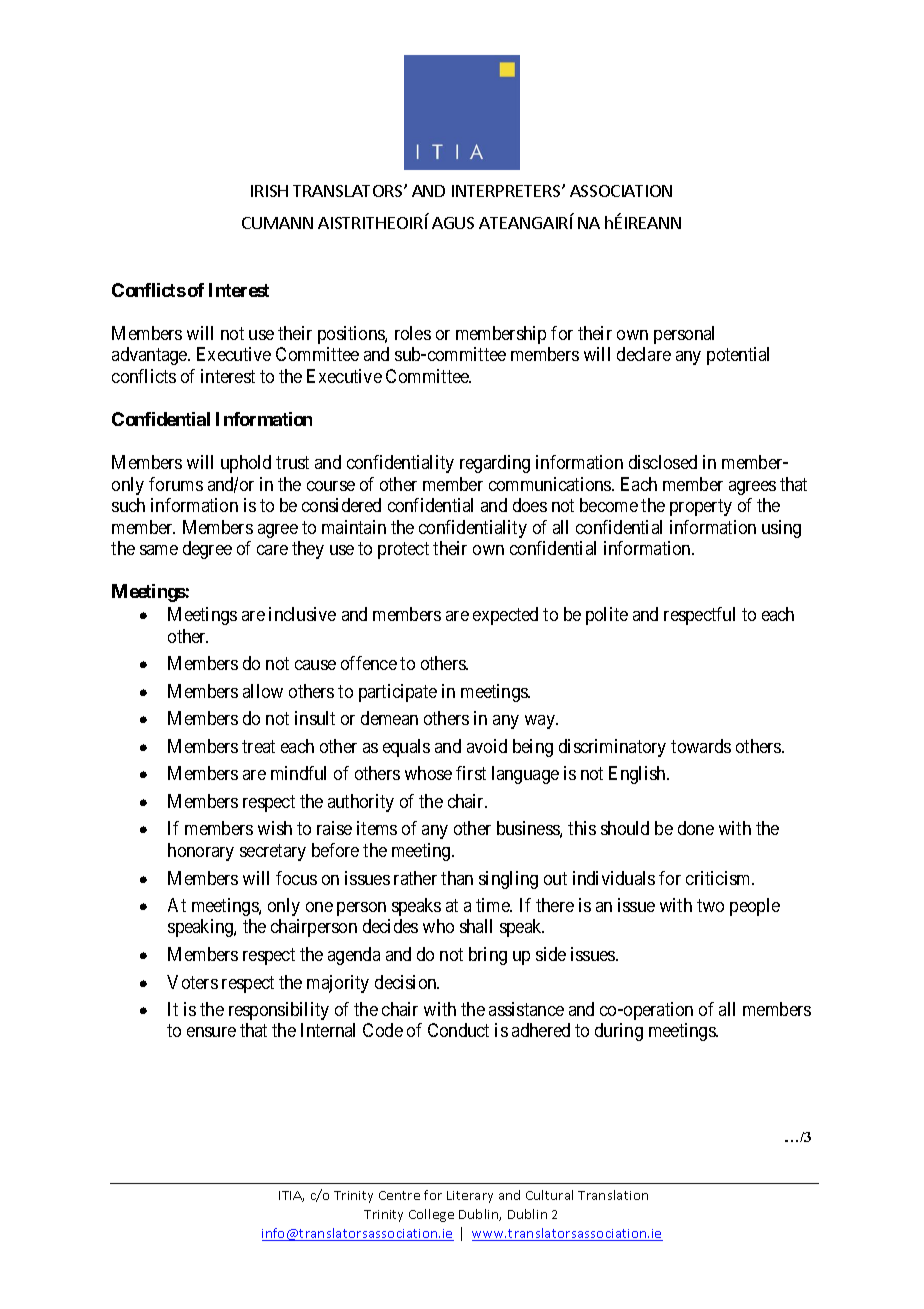 This screenshot has height=1309, width=924. I want to click on participate, so click(398, 693).
